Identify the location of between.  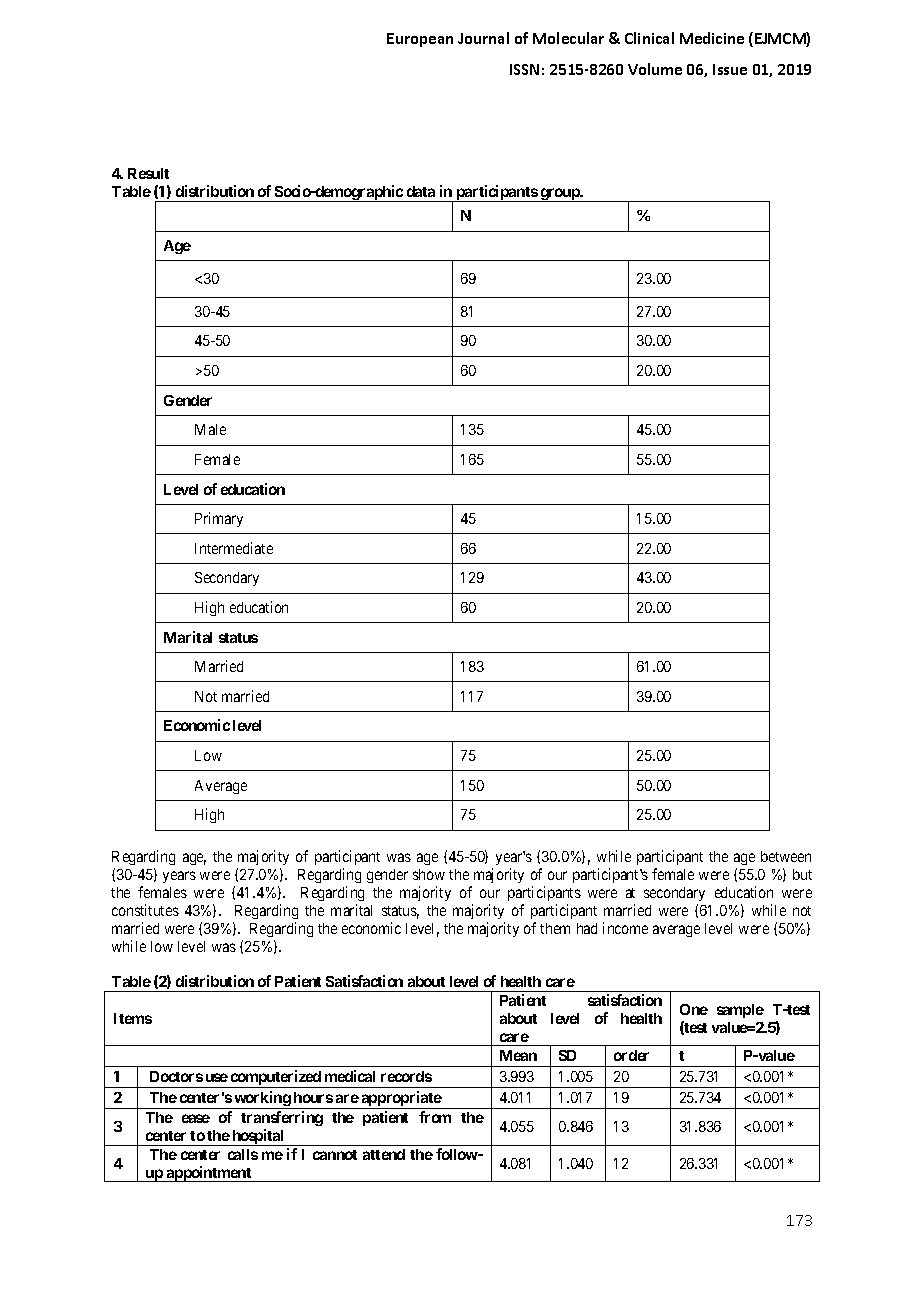
(786, 856).
